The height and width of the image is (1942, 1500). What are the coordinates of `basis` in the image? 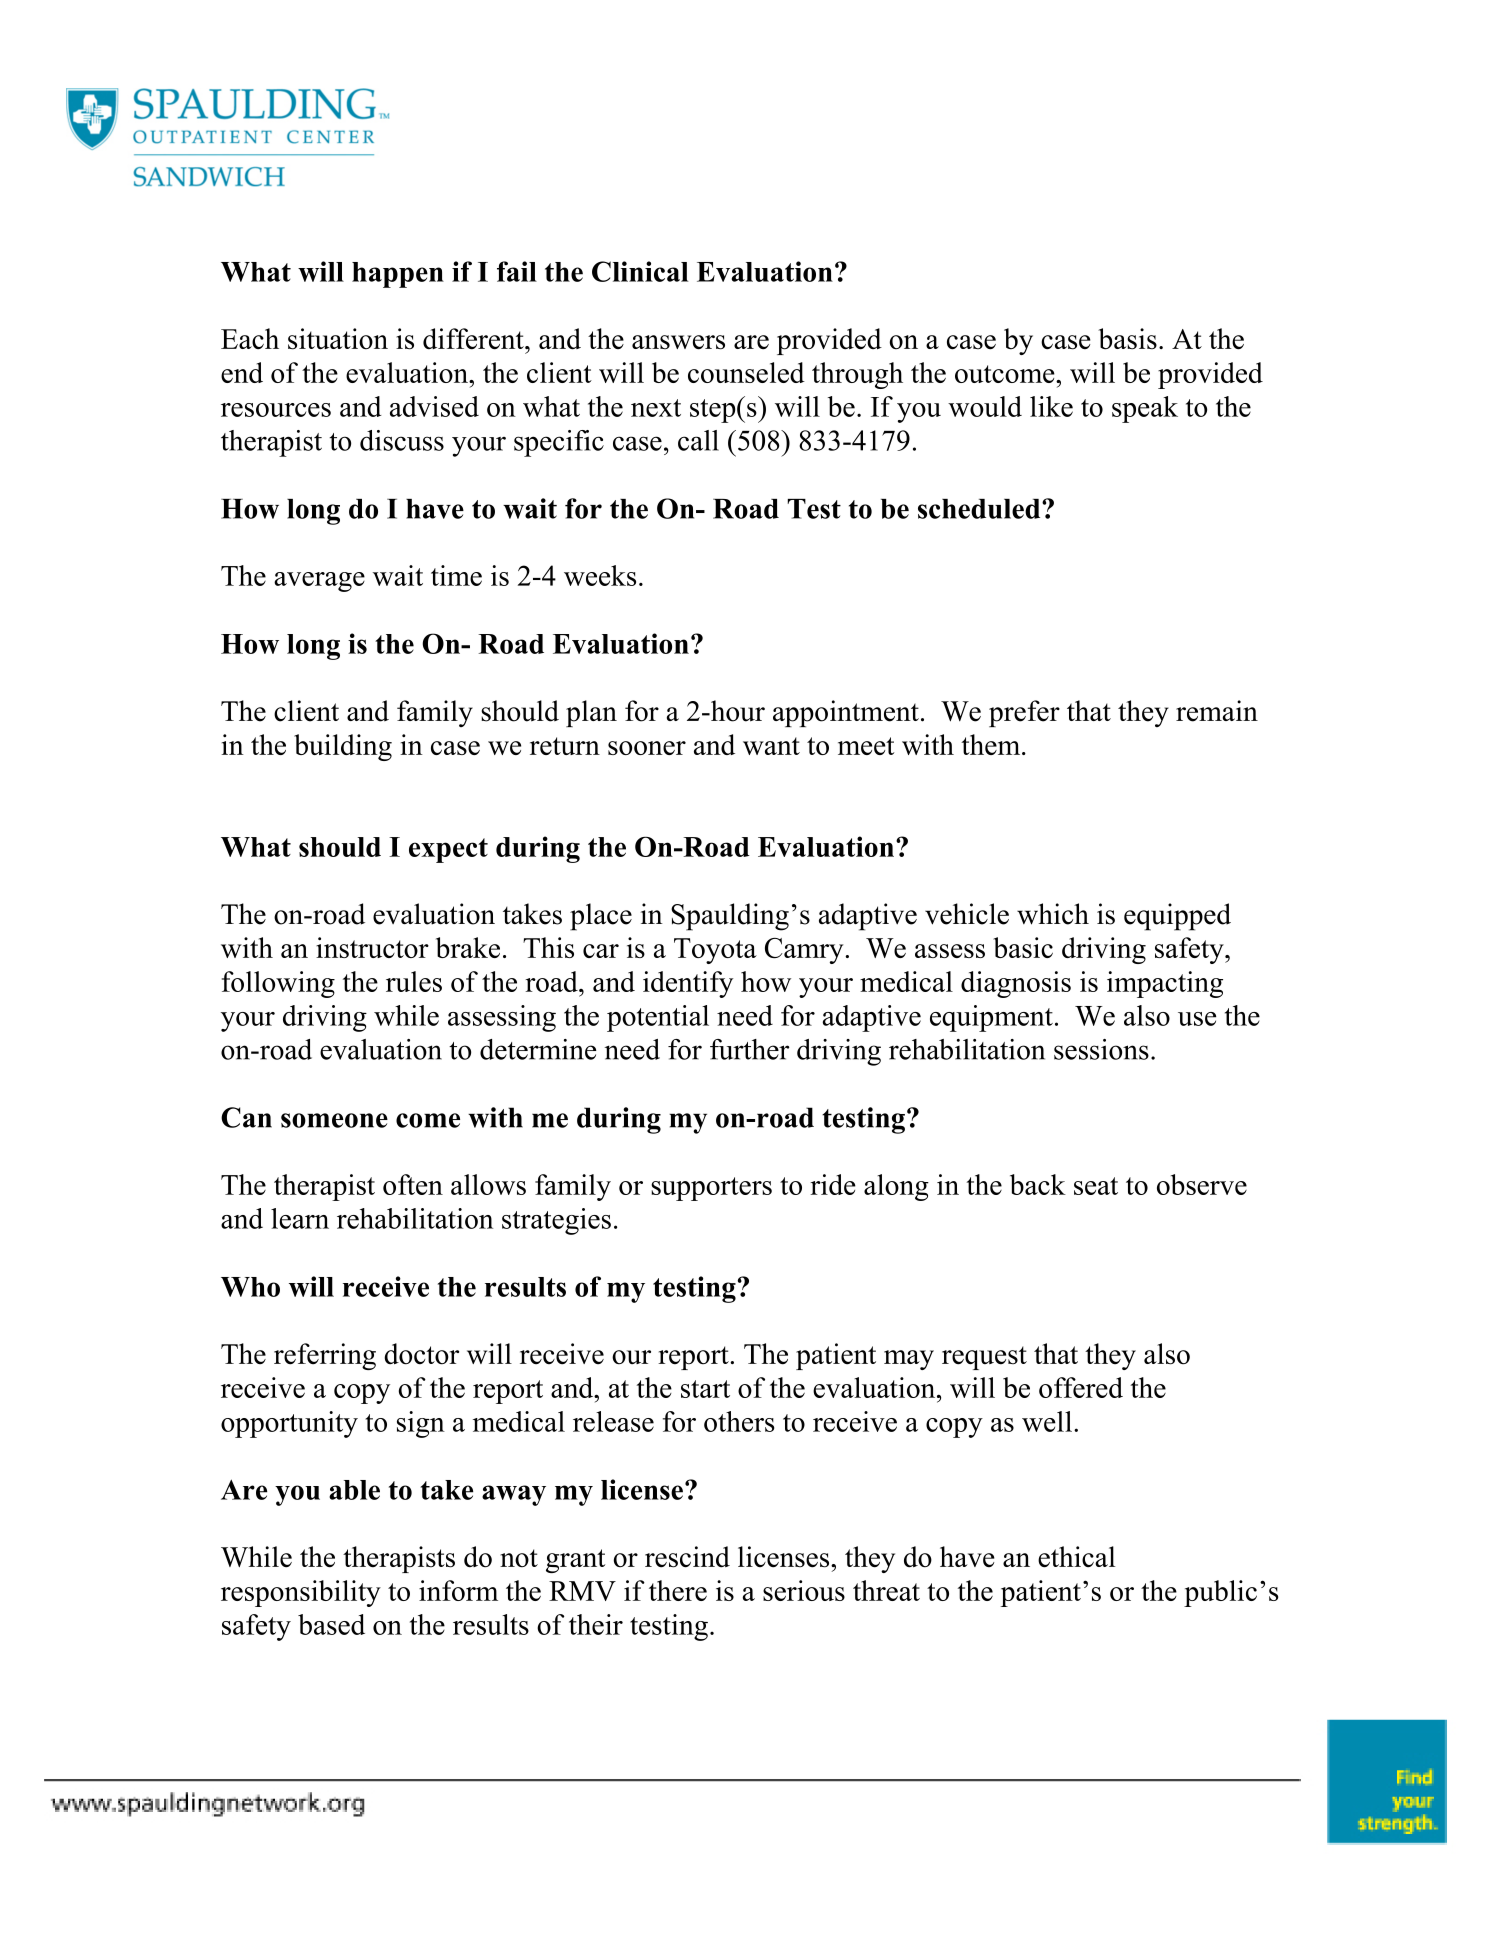 It's located at (1127, 339).
